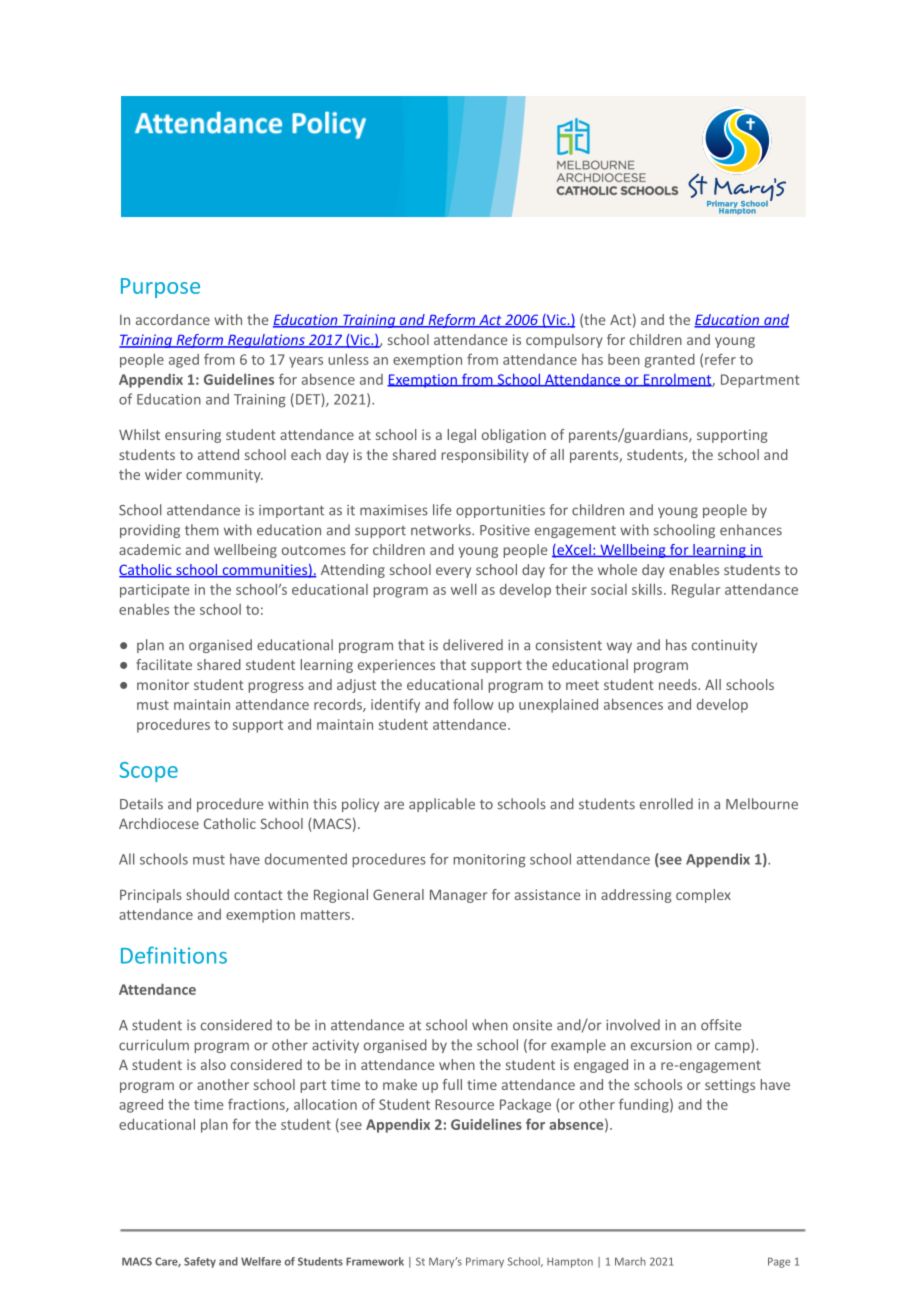 The height and width of the document is (1307, 924). What do you see at coordinates (200, 1262) in the document?
I see `Safety` at bounding box center [200, 1262].
